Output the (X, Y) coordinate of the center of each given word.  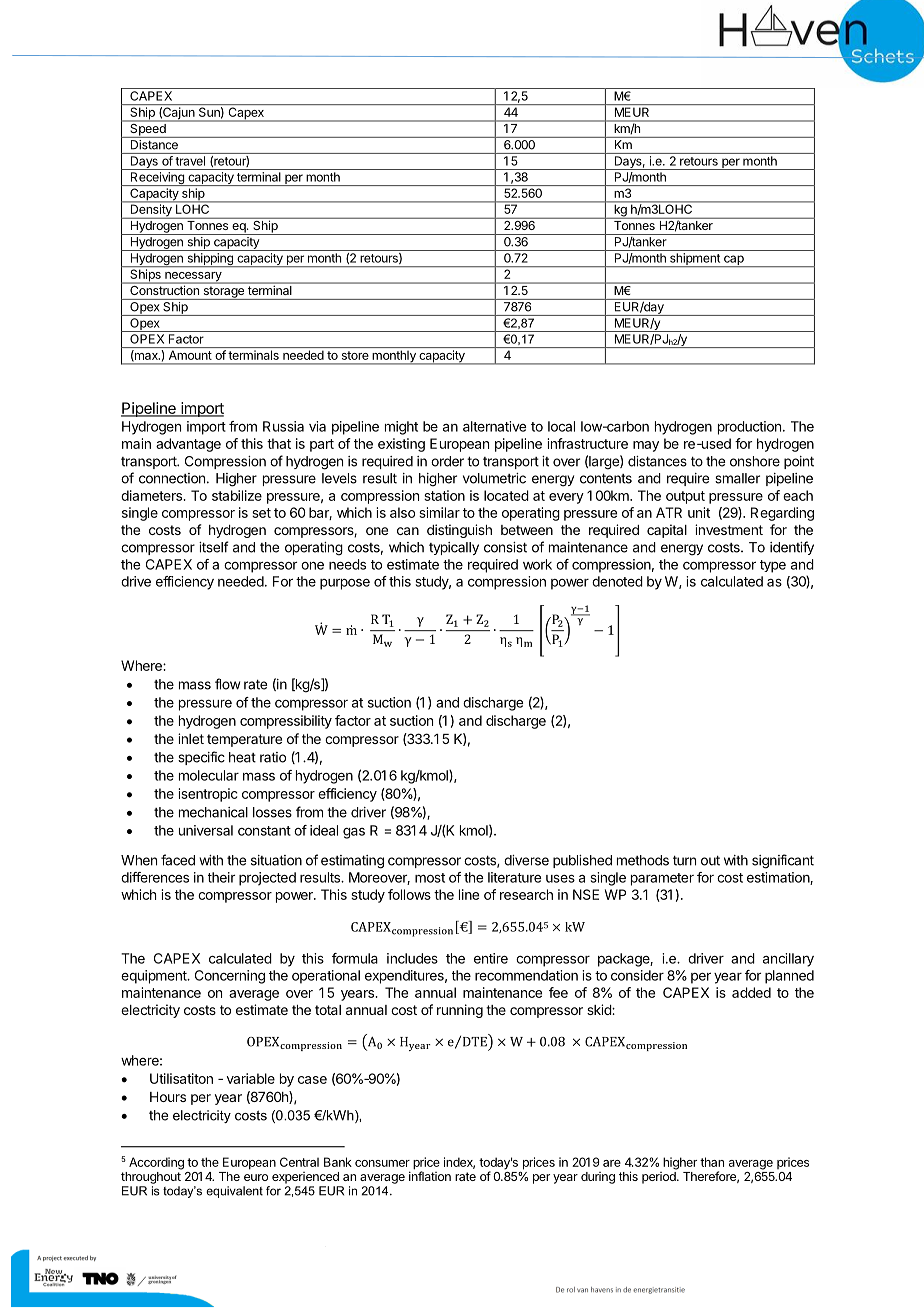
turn (684, 860)
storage (224, 293)
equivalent (234, 1192)
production (749, 428)
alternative (494, 426)
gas (354, 833)
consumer (382, 1163)
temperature (244, 740)
